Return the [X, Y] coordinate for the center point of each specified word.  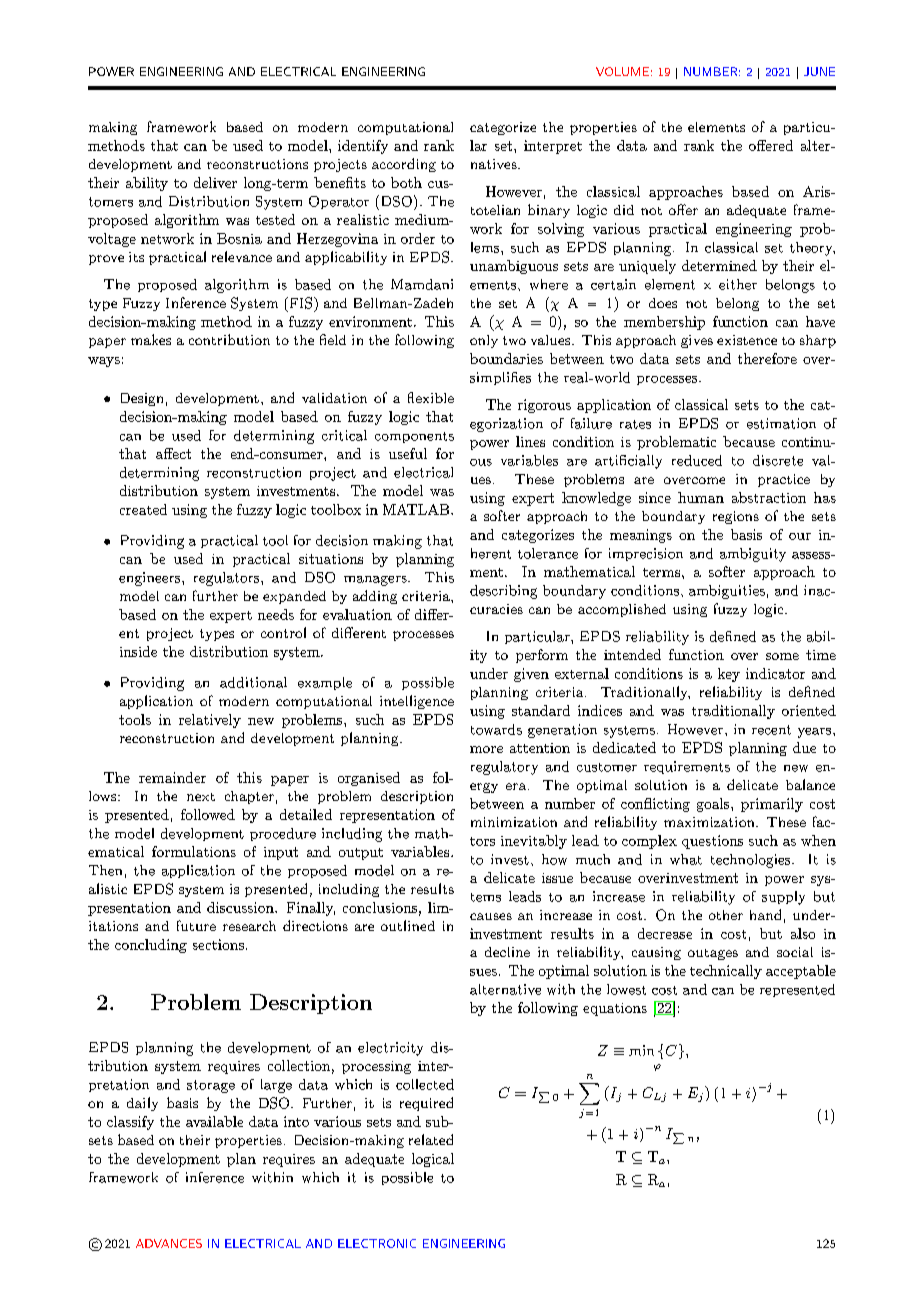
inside [138, 651]
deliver [215, 182]
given [531, 675]
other [726, 915]
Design [142, 399]
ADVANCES [169, 1243]
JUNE [819, 71]
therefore [767, 358]
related [431, 1139]
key [729, 675]
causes [491, 916]
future [196, 925]
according [404, 165]
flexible [431, 397]
